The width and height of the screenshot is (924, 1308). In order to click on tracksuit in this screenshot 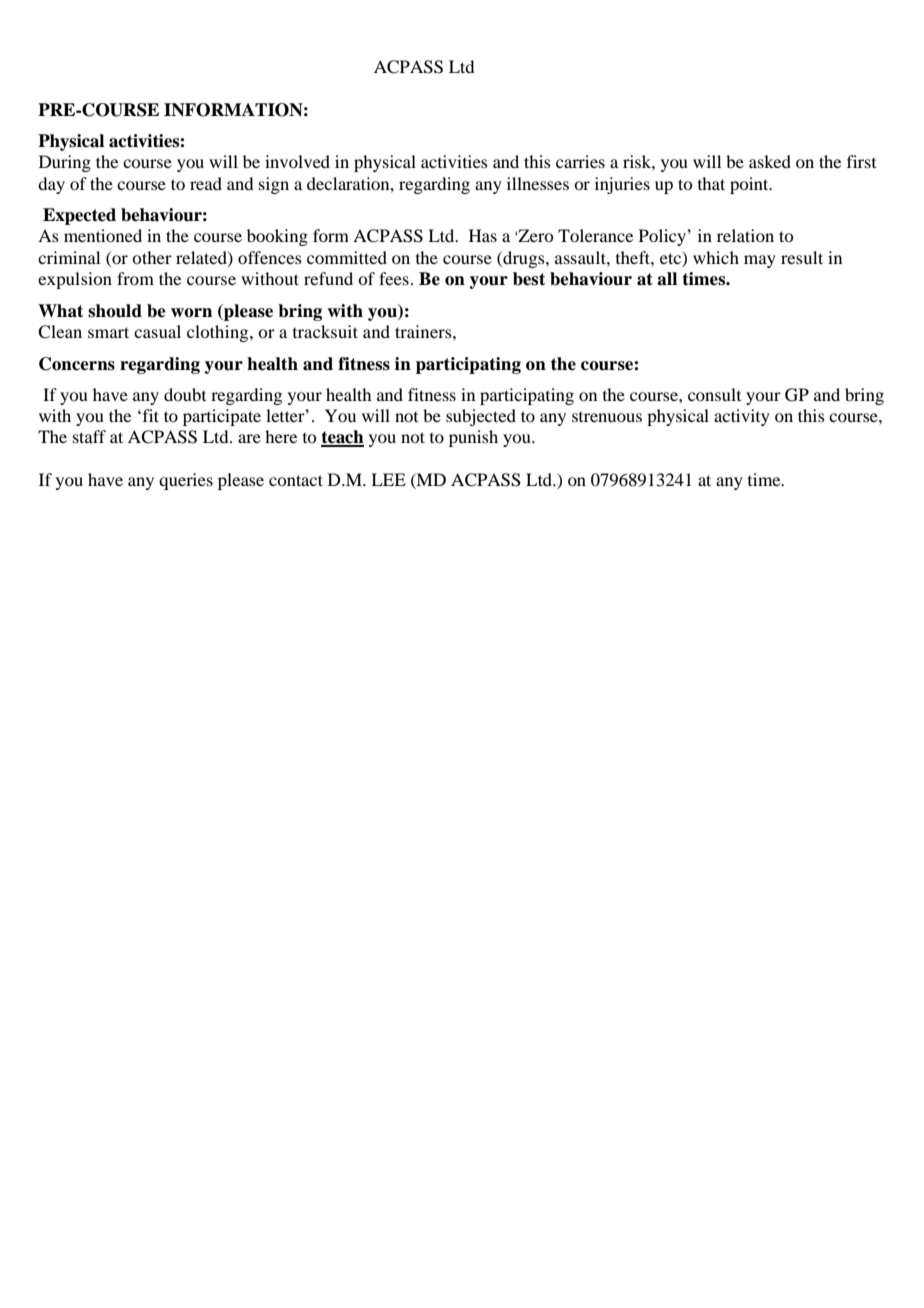, I will do `click(325, 331)`.
